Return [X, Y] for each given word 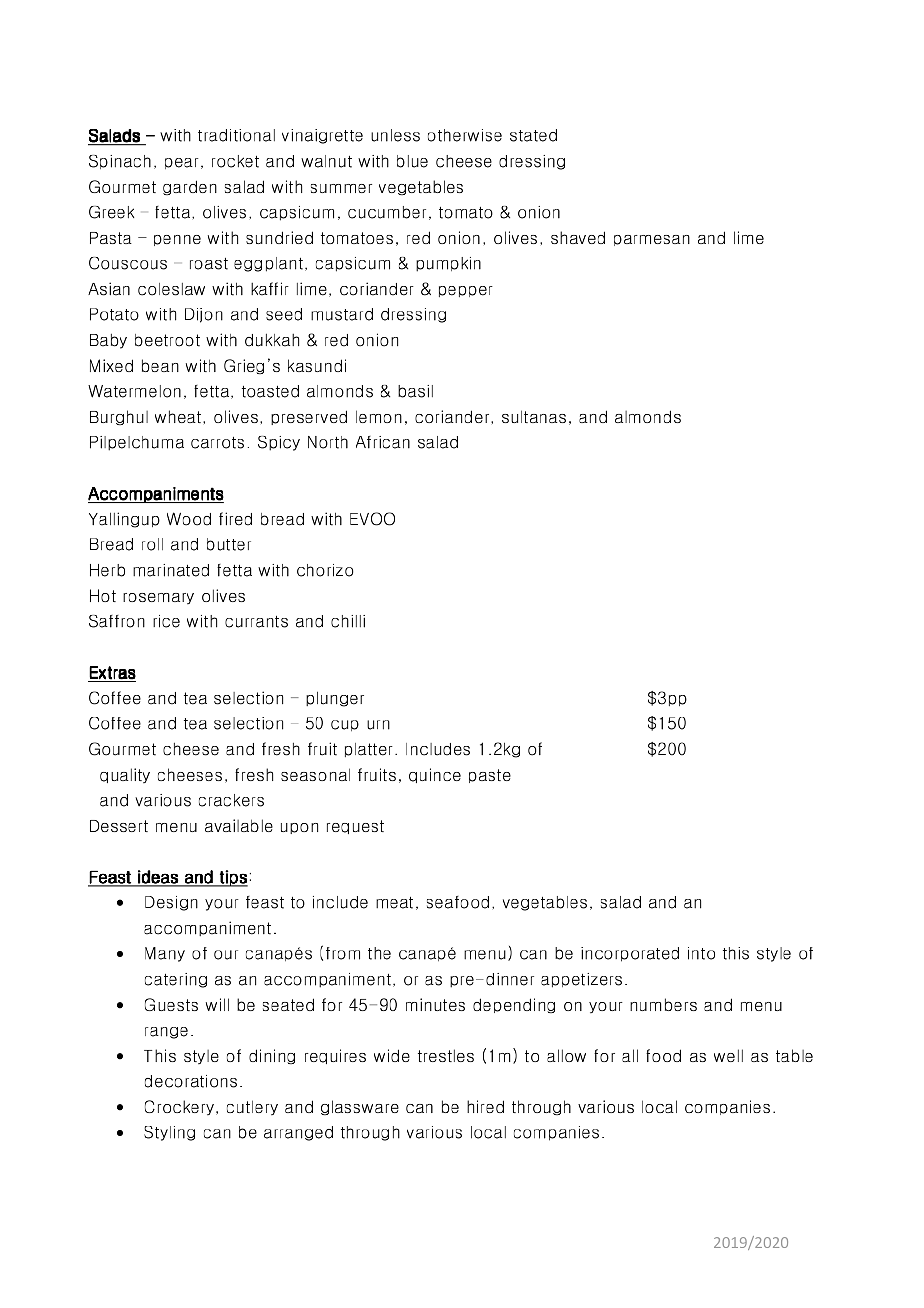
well [728, 1055]
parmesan [652, 240]
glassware [360, 1107]
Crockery [179, 1107]
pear [181, 163]
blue [412, 161]
